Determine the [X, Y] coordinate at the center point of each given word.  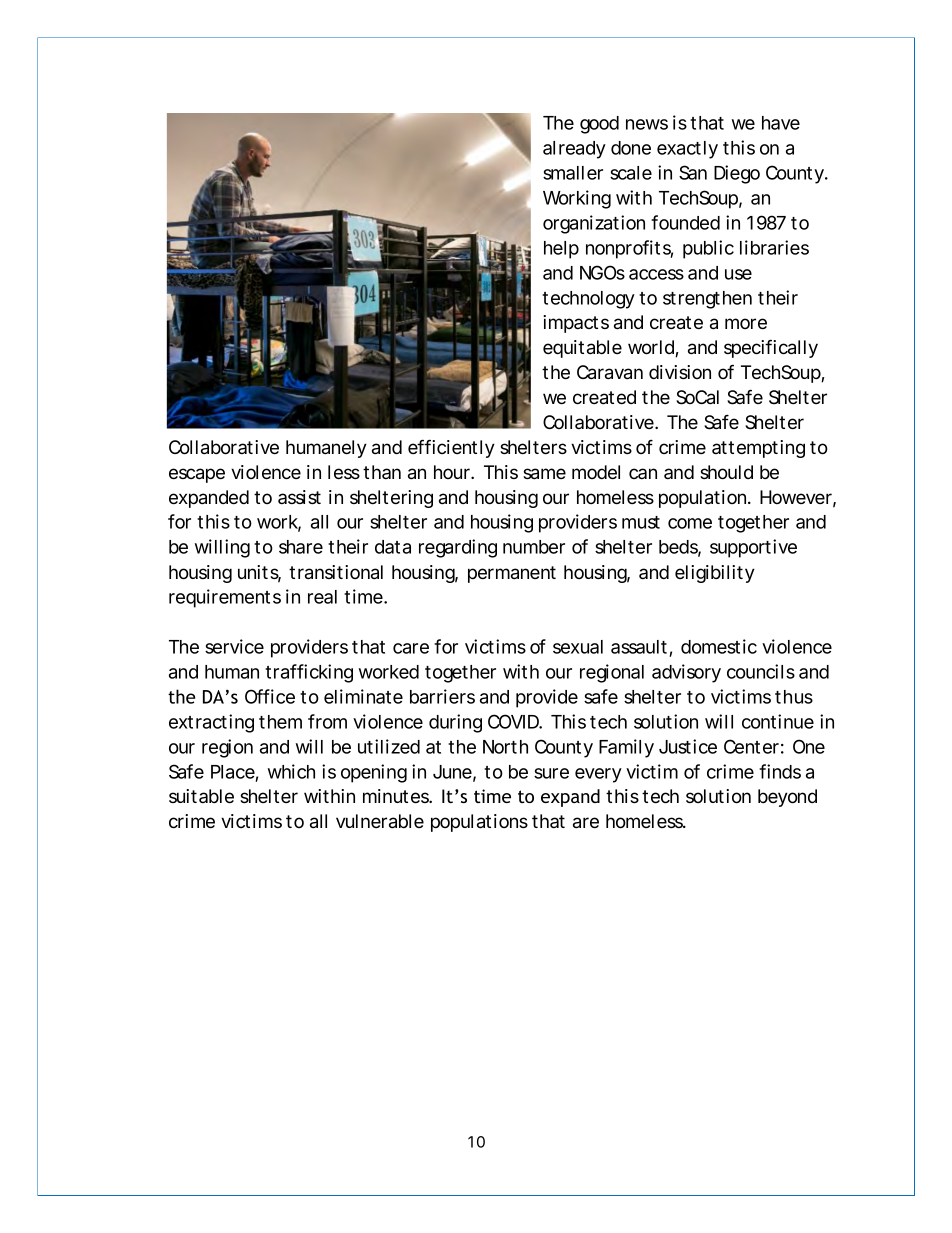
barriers [442, 696]
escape [197, 475]
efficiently [451, 448]
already [574, 150]
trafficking [309, 673]
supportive [753, 548]
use [738, 274]
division [680, 372]
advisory [686, 673]
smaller [573, 173]
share [301, 547]
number [534, 547]
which [291, 771]
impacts [576, 324]
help [561, 250]
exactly [687, 150]
